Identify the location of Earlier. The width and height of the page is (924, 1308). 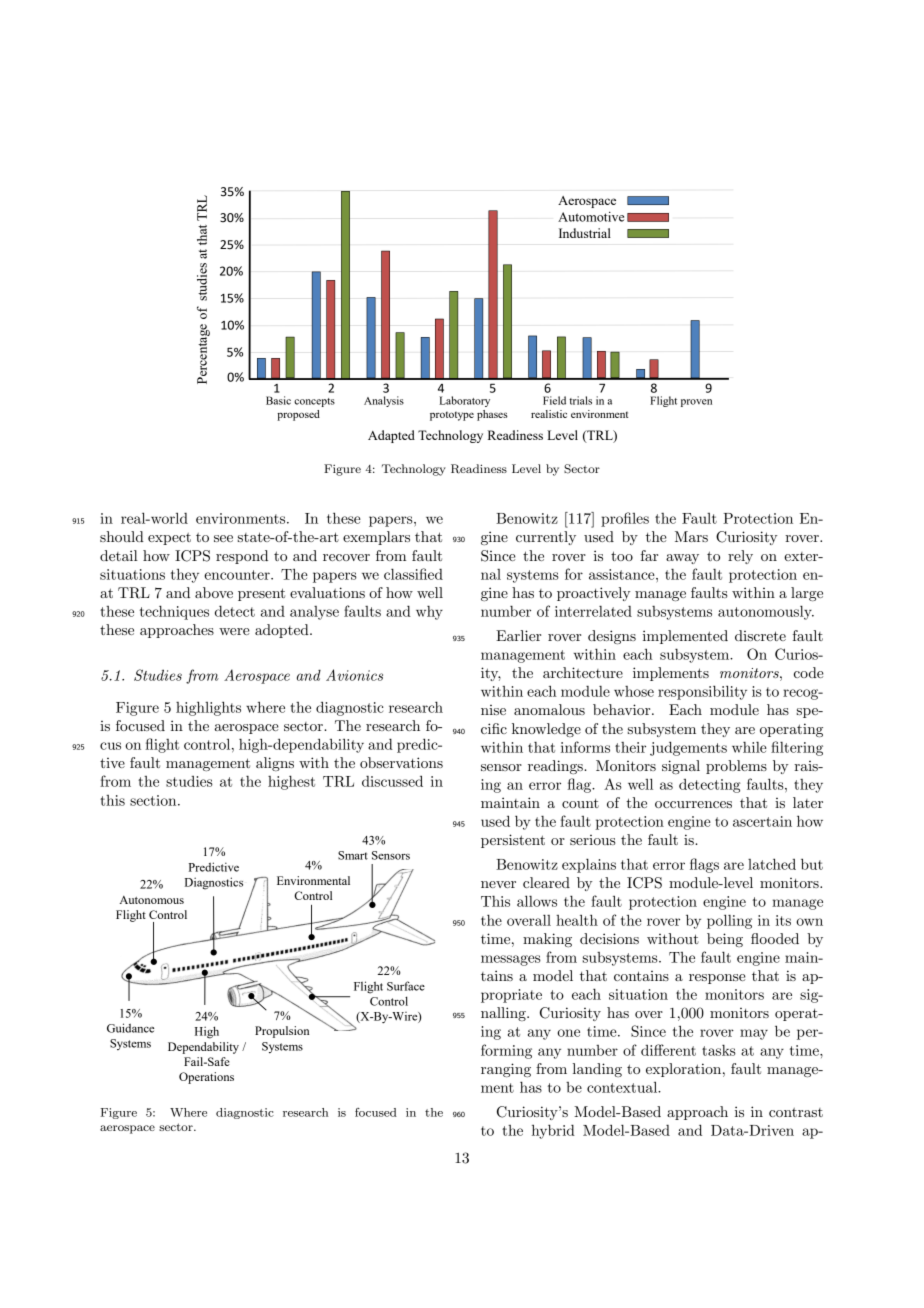
(518, 635).
